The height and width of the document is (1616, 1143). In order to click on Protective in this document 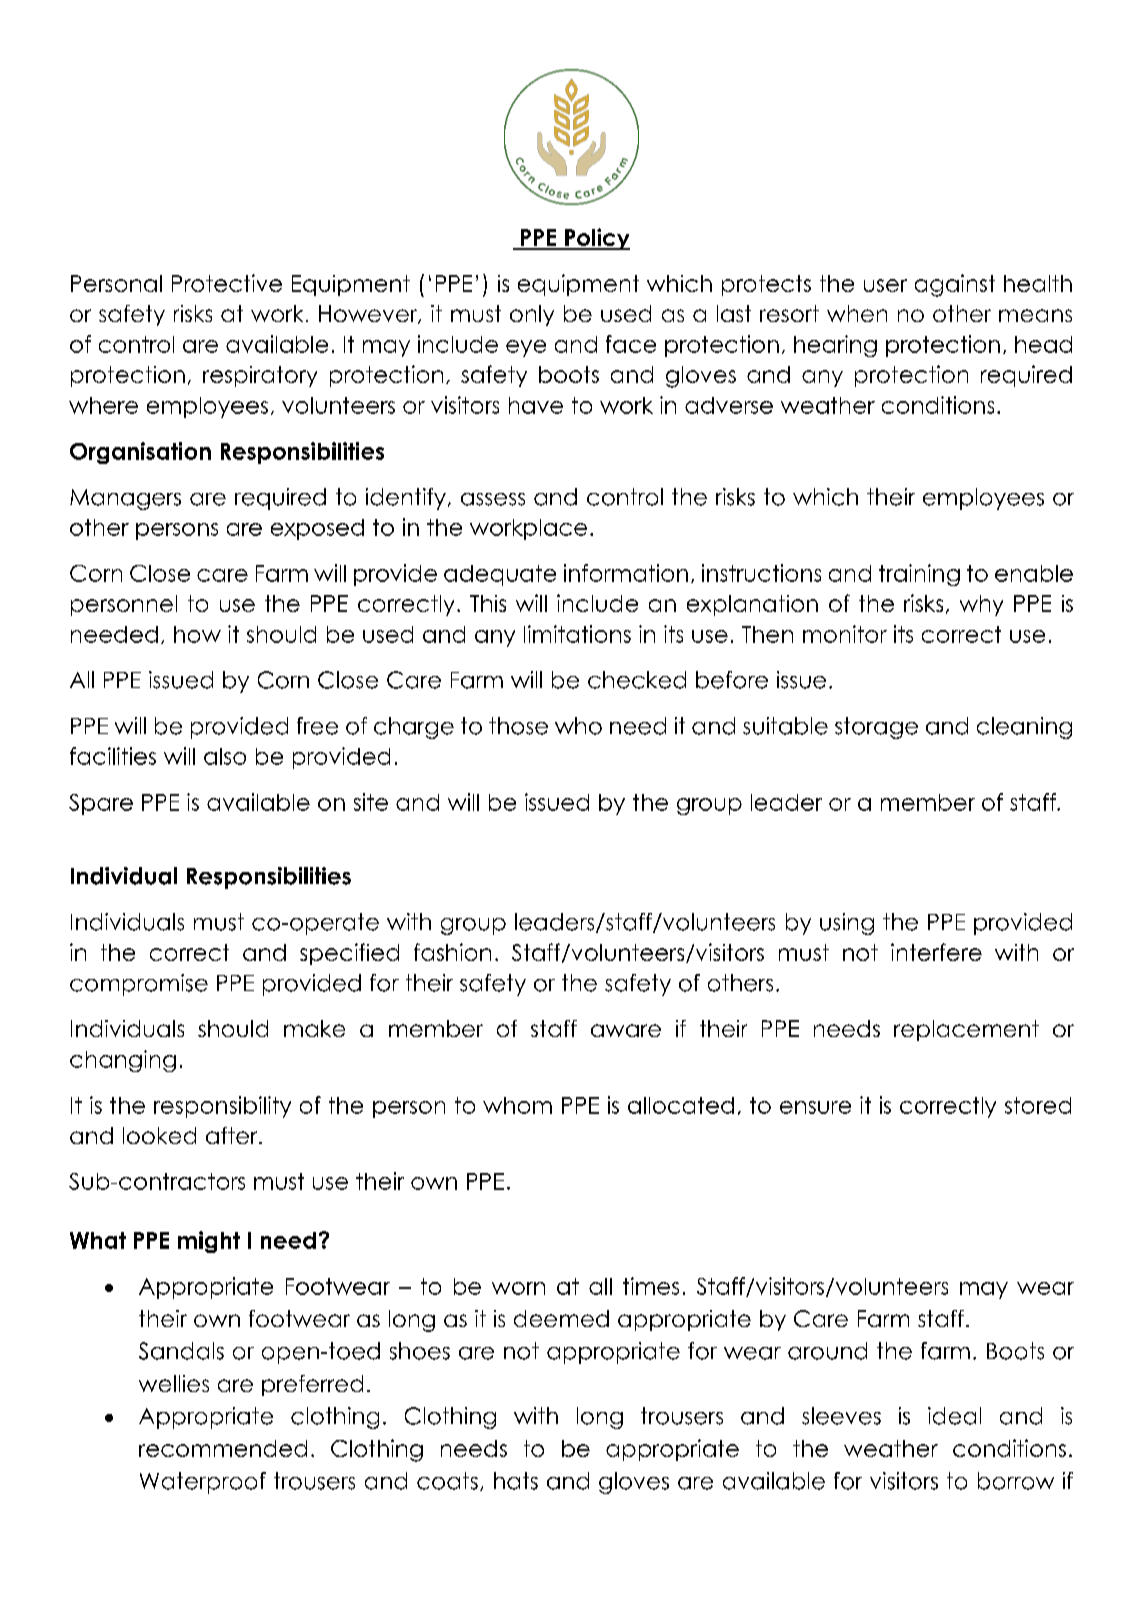, I will do `click(227, 283)`.
